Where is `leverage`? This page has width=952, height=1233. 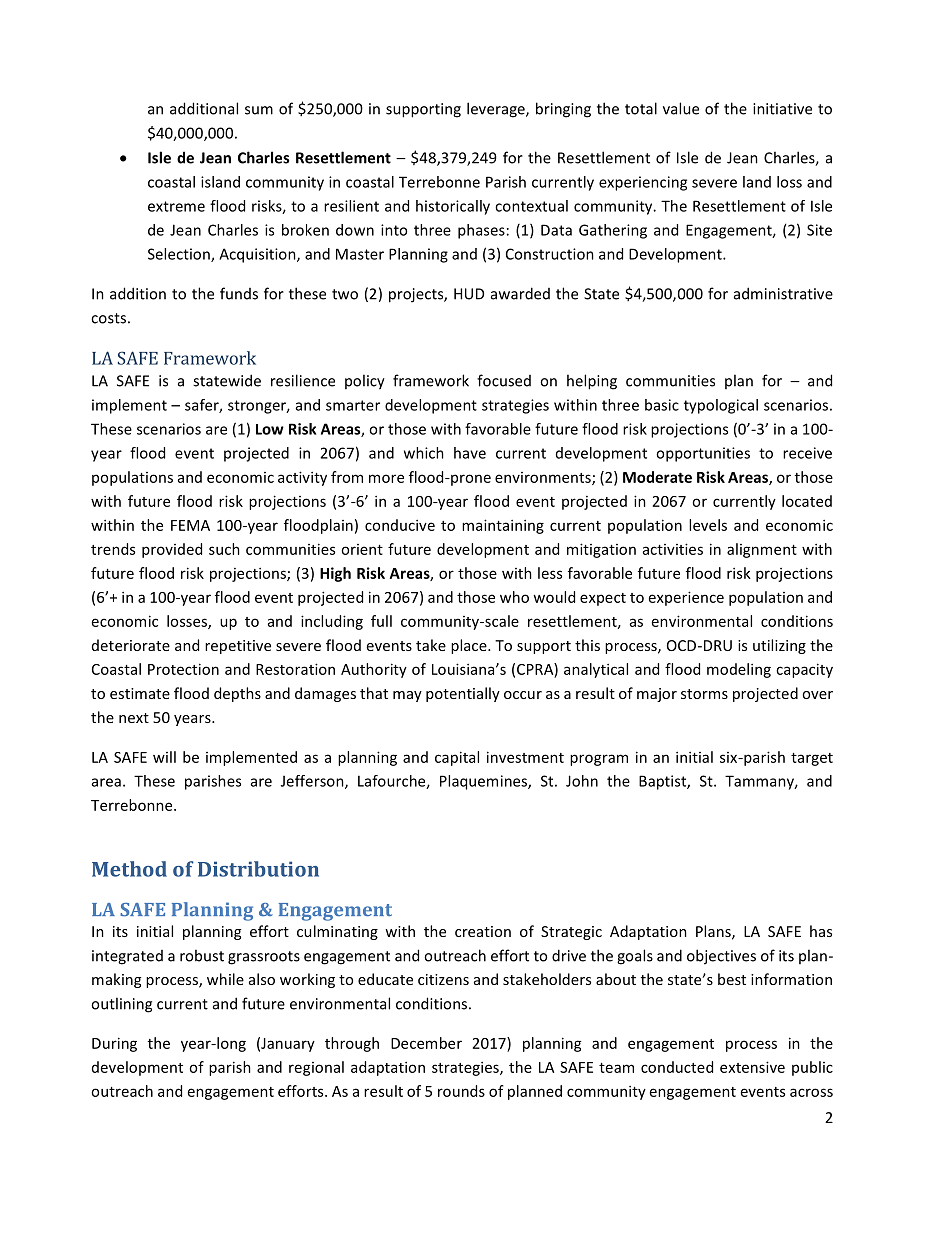 leverage is located at coordinates (497, 110).
